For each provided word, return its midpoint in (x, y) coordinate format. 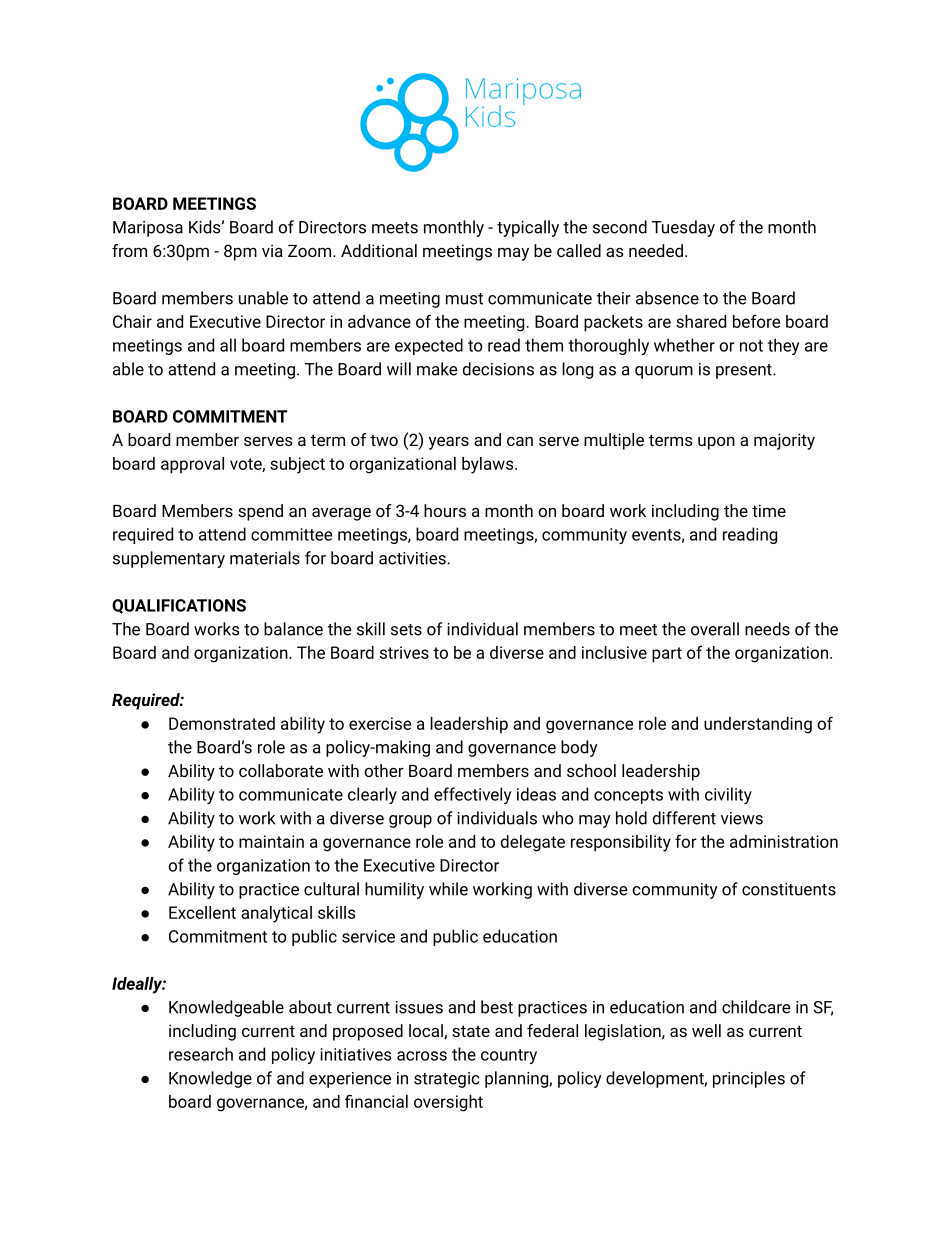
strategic (447, 1080)
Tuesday (683, 228)
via (272, 250)
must (464, 299)
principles (749, 1079)
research (201, 1054)
